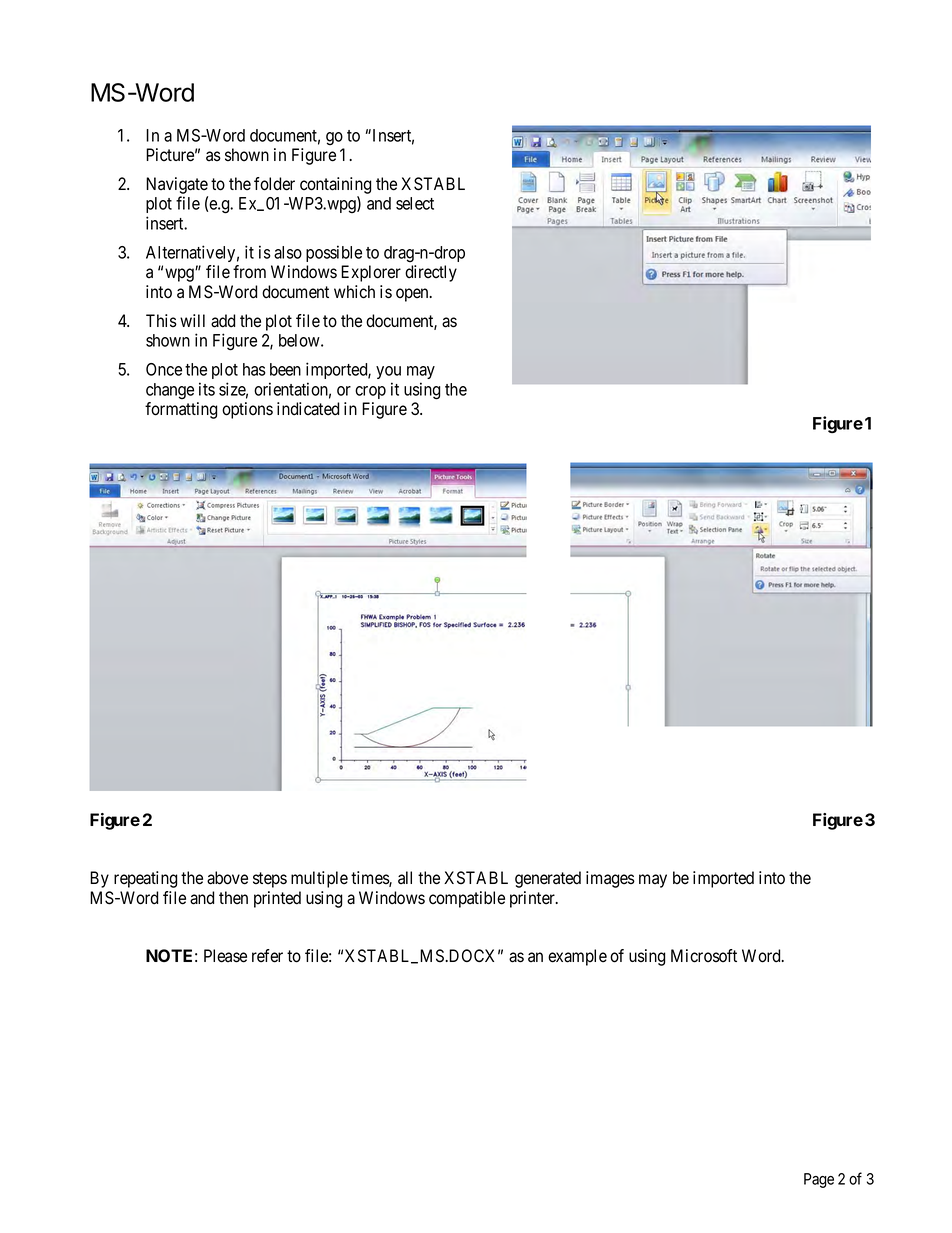 The height and width of the page is (1233, 952). Describe the element at coordinates (610, 879) in the page. I see `images` at that location.
